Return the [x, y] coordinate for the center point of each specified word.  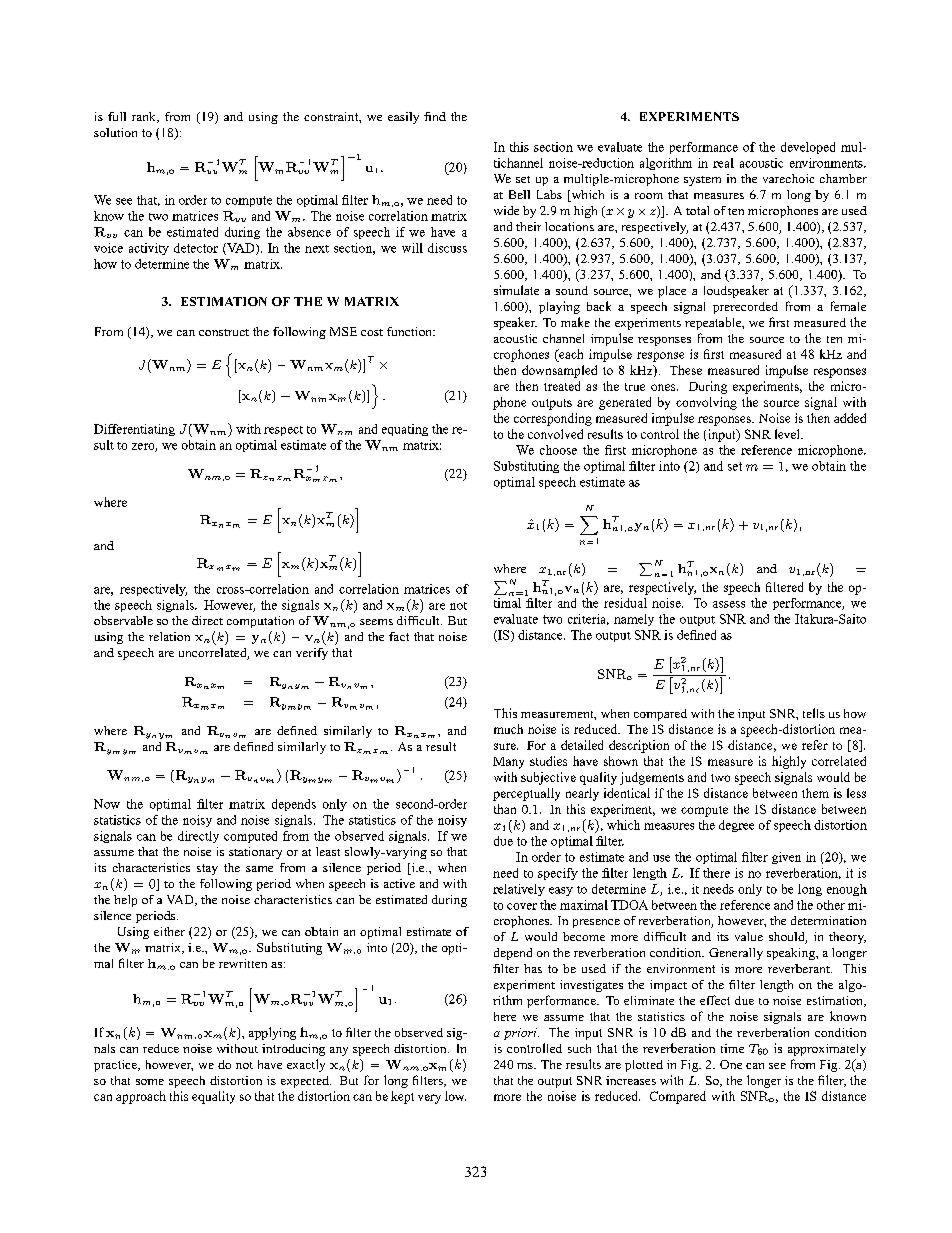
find [435, 116]
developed [808, 148]
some [150, 1082]
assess [729, 604]
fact [399, 636]
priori [521, 1034]
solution [115, 132]
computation [260, 622]
